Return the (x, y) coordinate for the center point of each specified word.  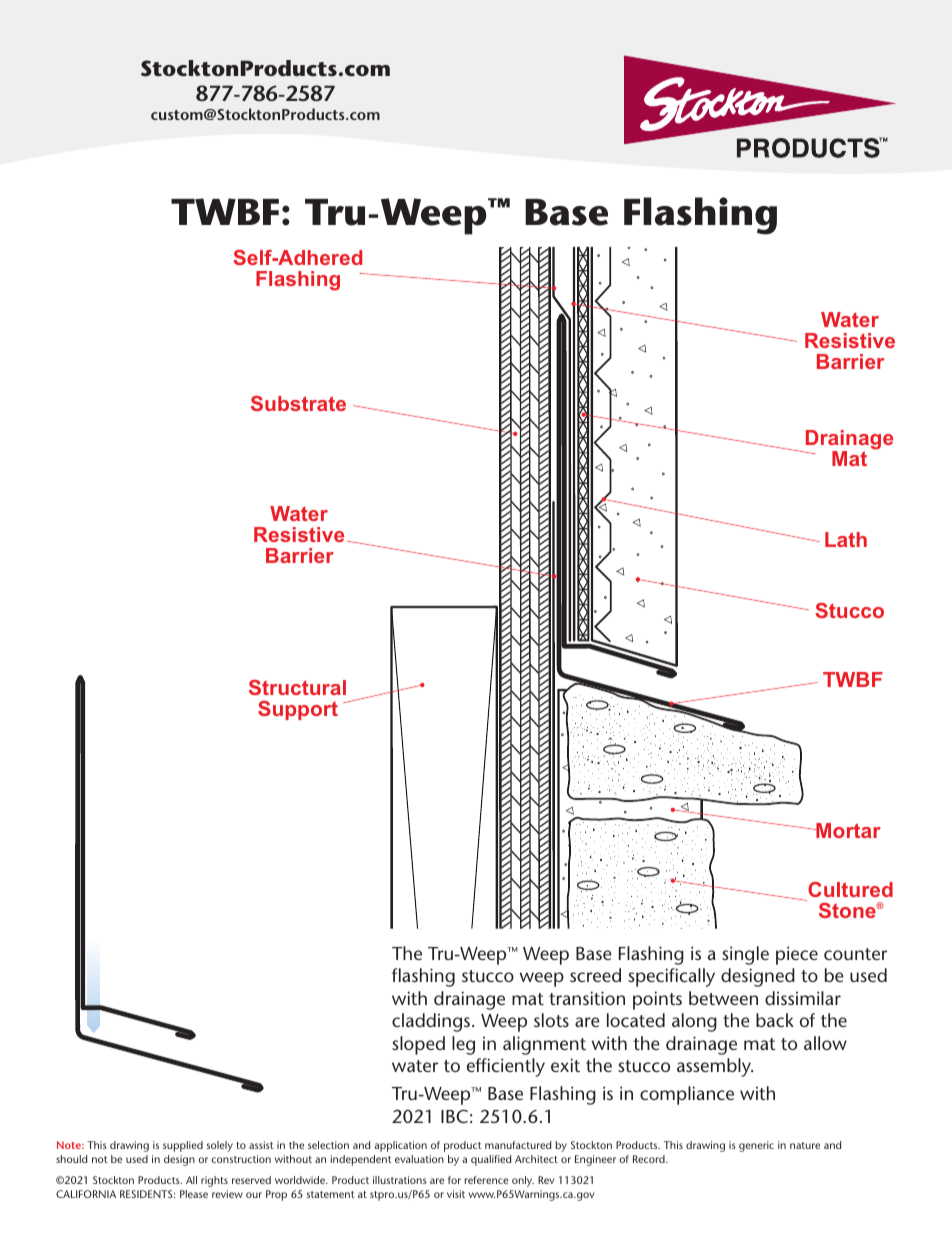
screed (595, 975)
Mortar (847, 830)
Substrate (298, 403)
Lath (846, 539)
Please (194, 1194)
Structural (297, 687)
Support (298, 710)
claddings (431, 1022)
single (745, 955)
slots (551, 1020)
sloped (418, 1045)
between (723, 998)
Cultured (850, 889)
